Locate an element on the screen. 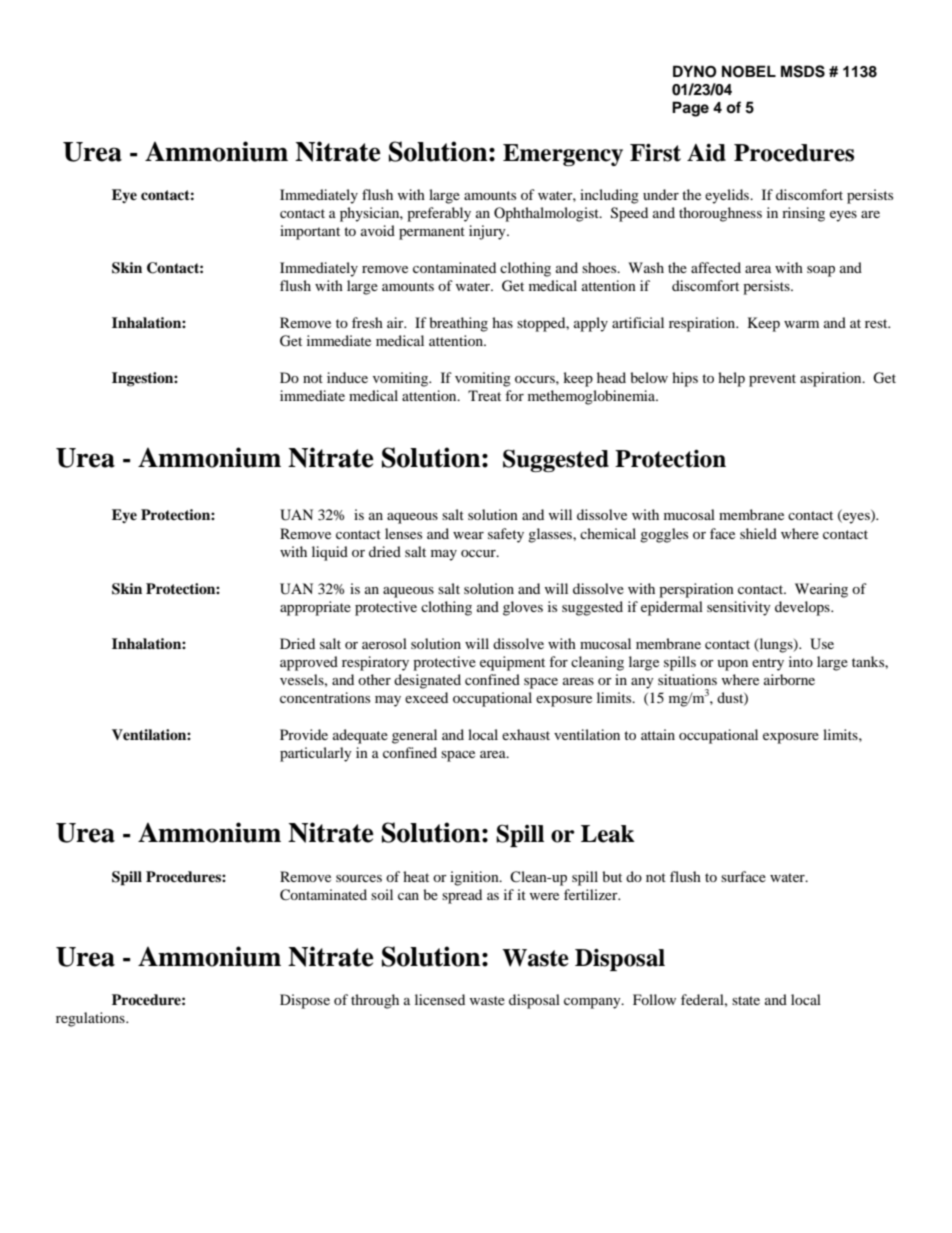 The width and height of the screenshot is (952, 1233). safety is located at coordinates (506, 535).
